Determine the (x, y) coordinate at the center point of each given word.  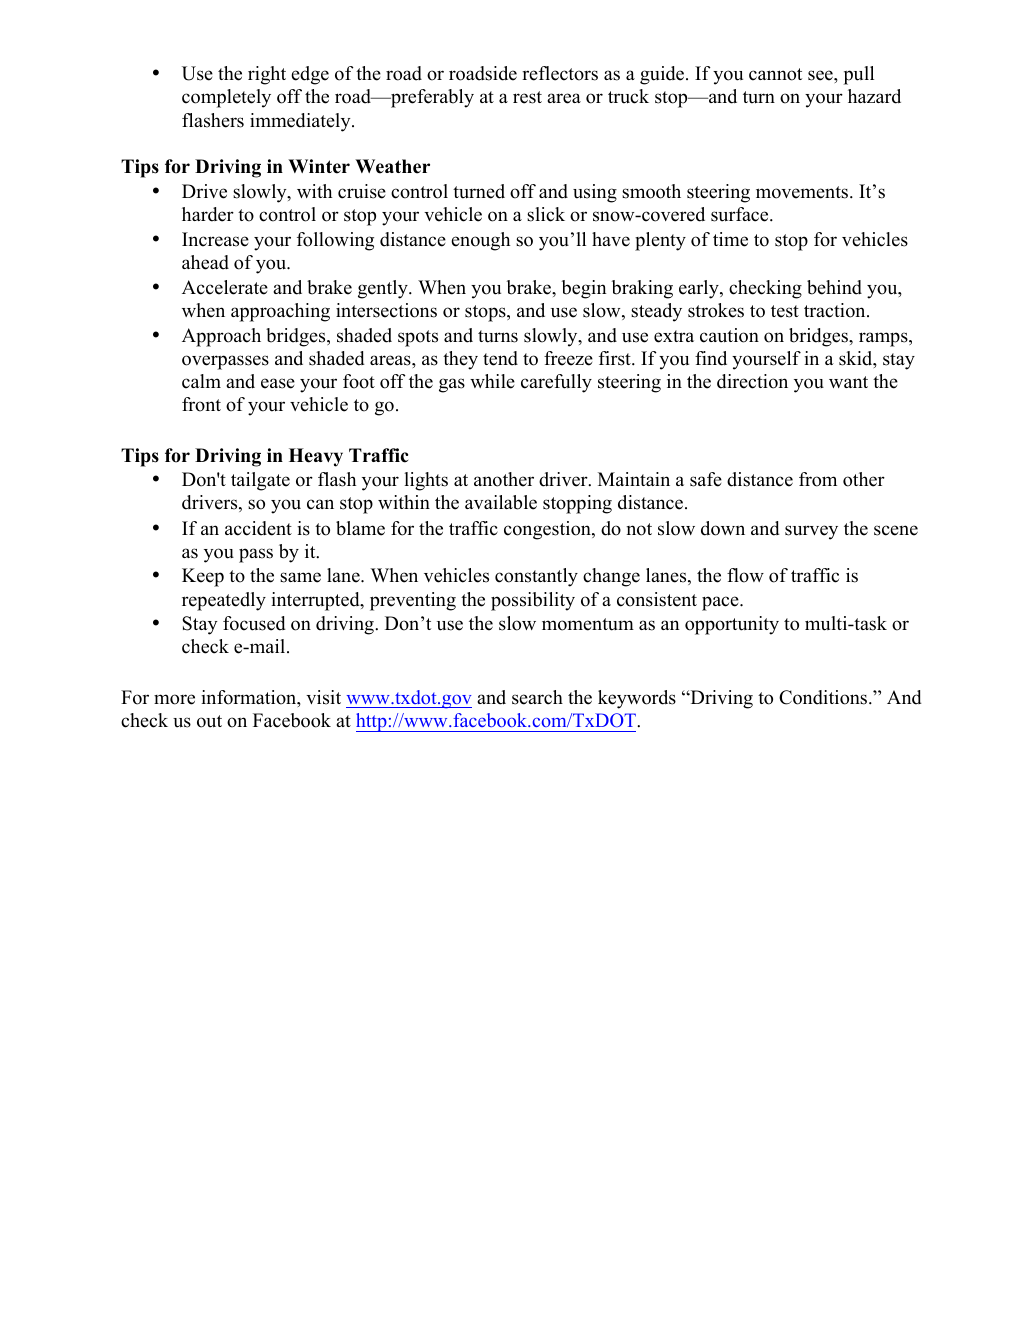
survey (811, 532)
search (537, 697)
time (730, 239)
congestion (548, 530)
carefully (556, 383)
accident (258, 528)
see (821, 75)
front (201, 404)
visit (323, 697)
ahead (205, 262)
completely (226, 98)
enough (480, 241)
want (848, 382)
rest (527, 97)
